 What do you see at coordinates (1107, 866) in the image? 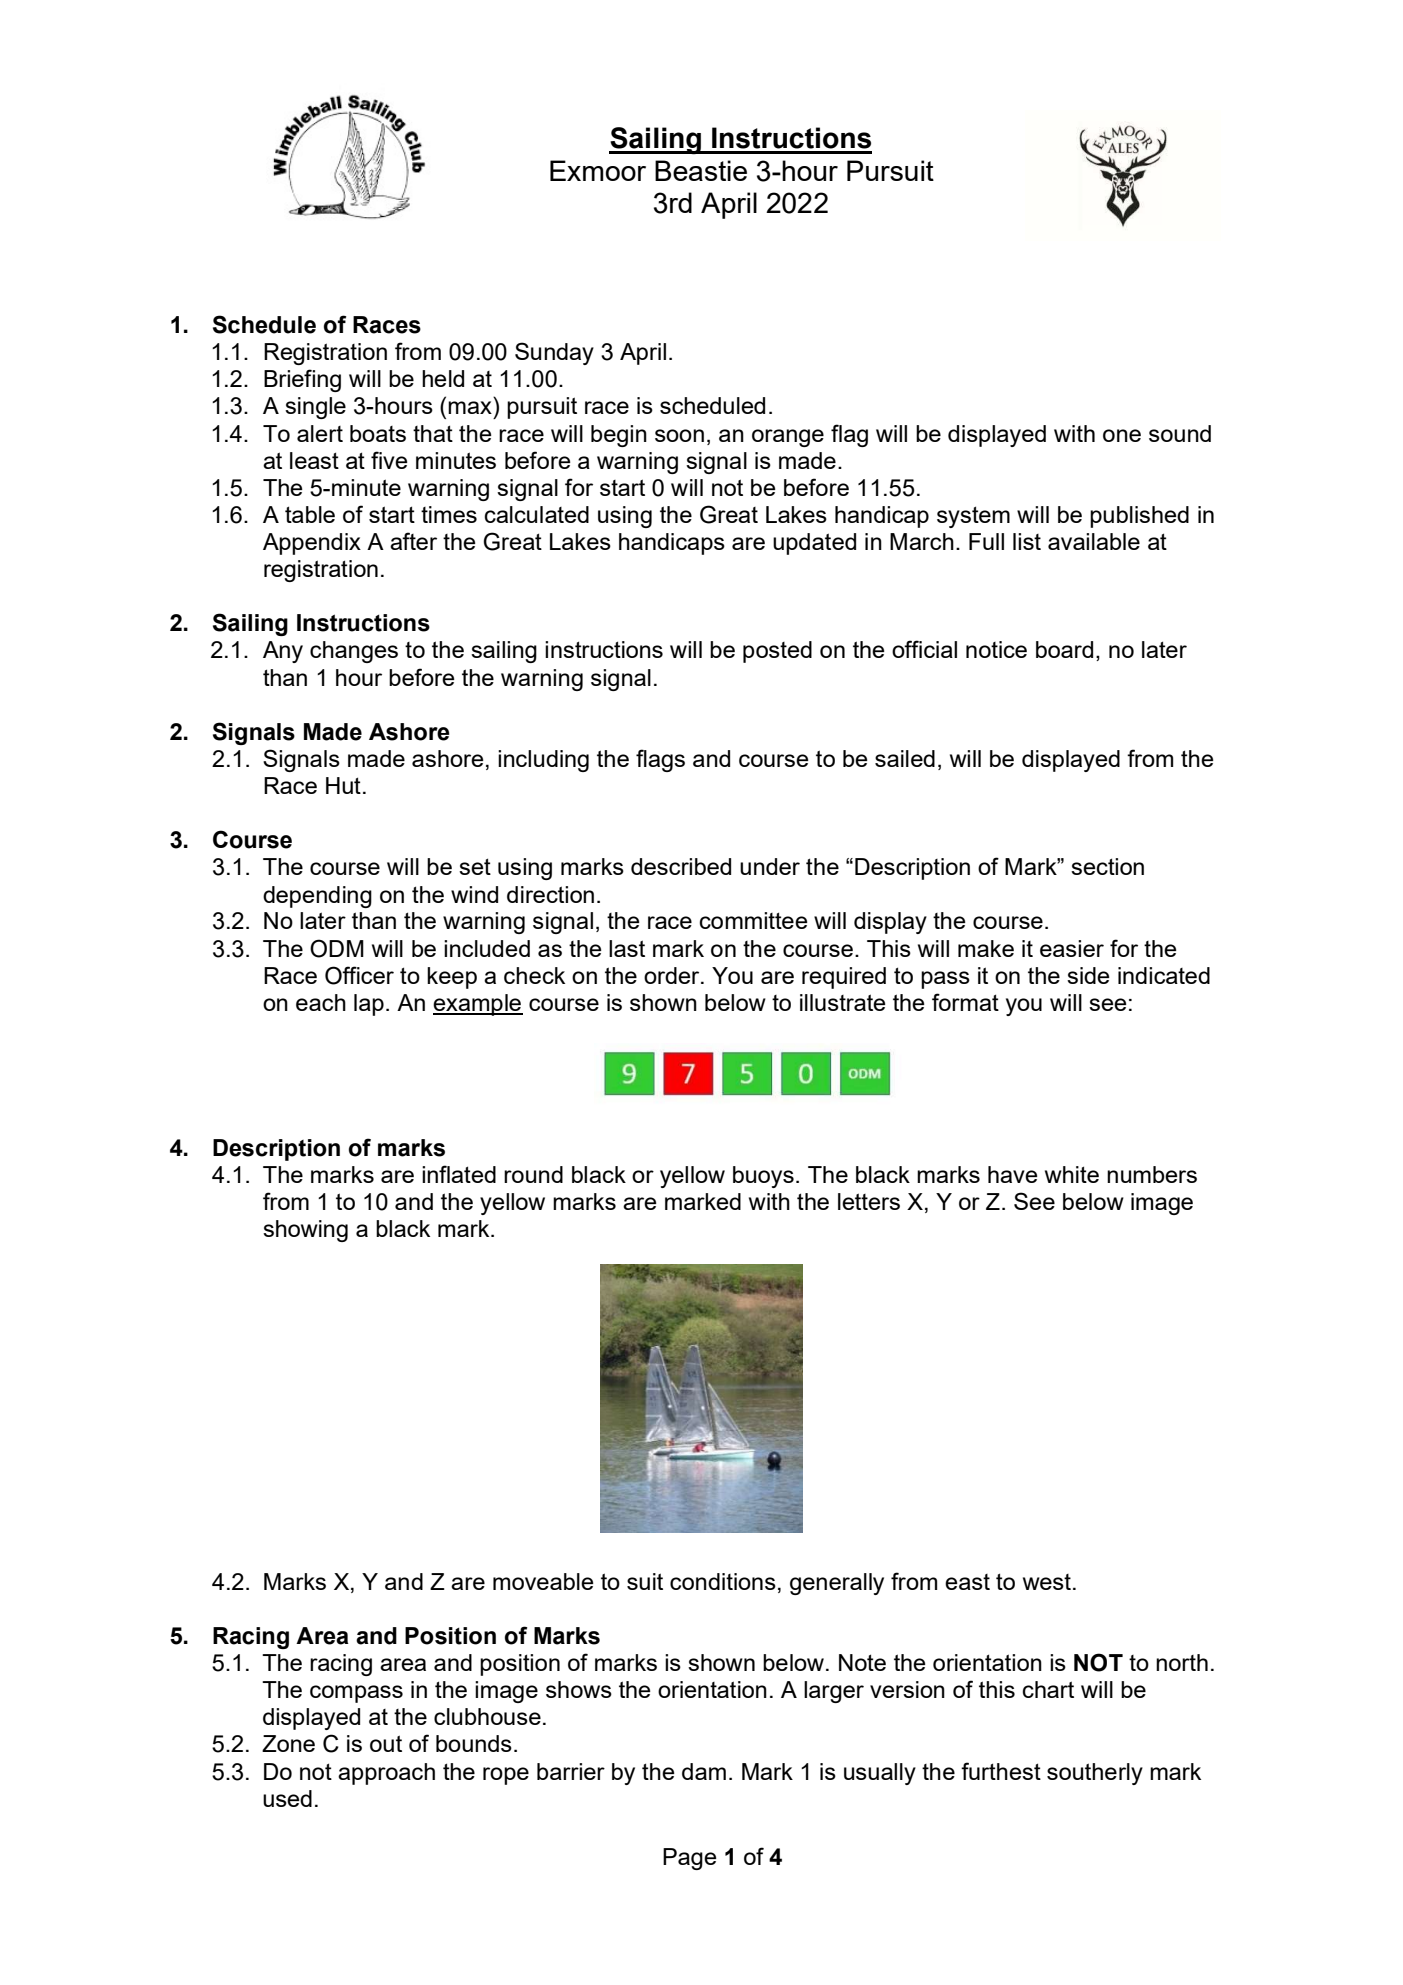
I see `section` at bounding box center [1107, 866].
